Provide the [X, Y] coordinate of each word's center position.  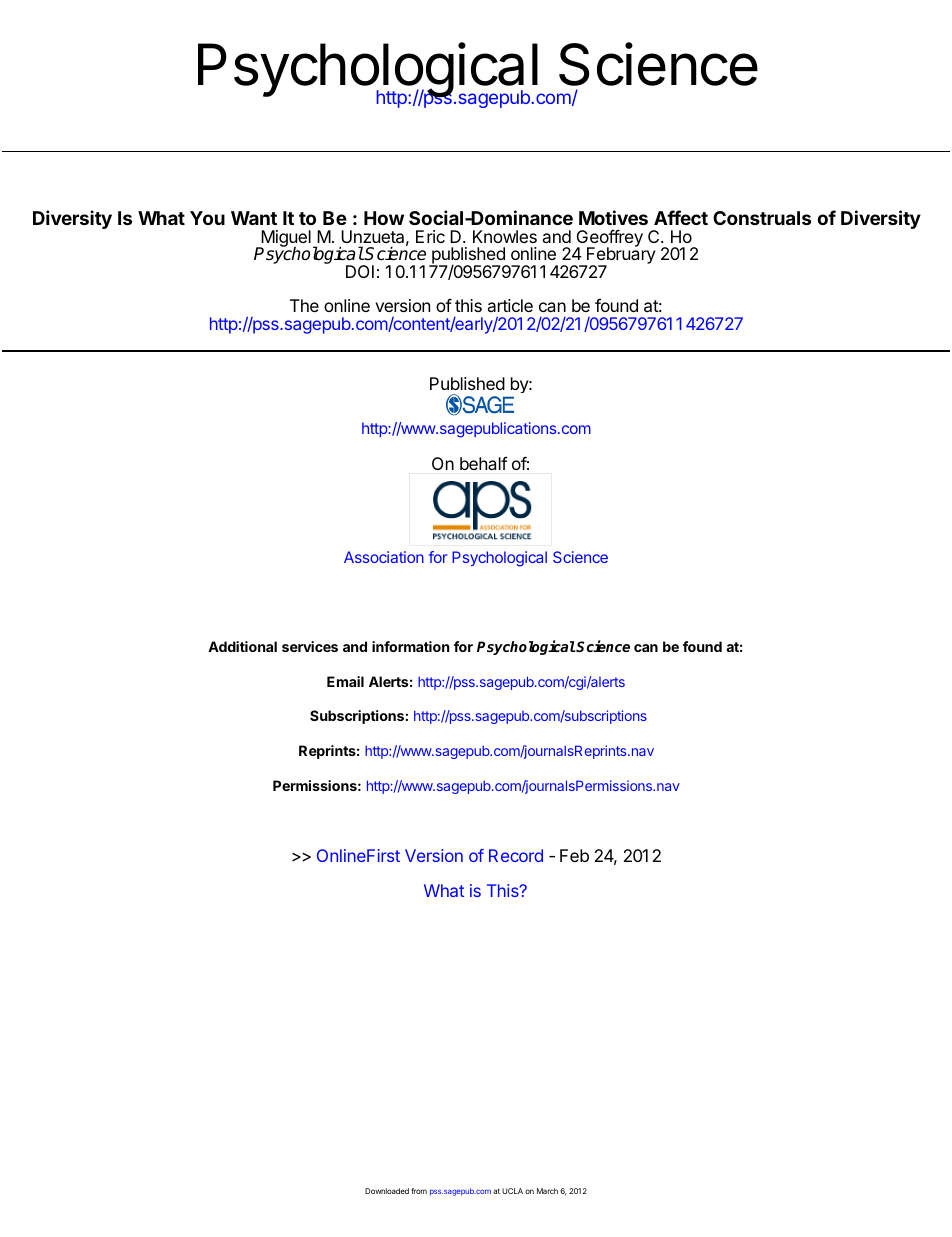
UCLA [512, 1191]
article [510, 305]
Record [516, 855]
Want [254, 218]
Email [345, 681]
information [411, 646]
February [620, 256]
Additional [242, 646]
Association [384, 557]
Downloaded [387, 1191]
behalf [484, 463]
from [419, 1191]
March [547, 1191]
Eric [430, 236]
